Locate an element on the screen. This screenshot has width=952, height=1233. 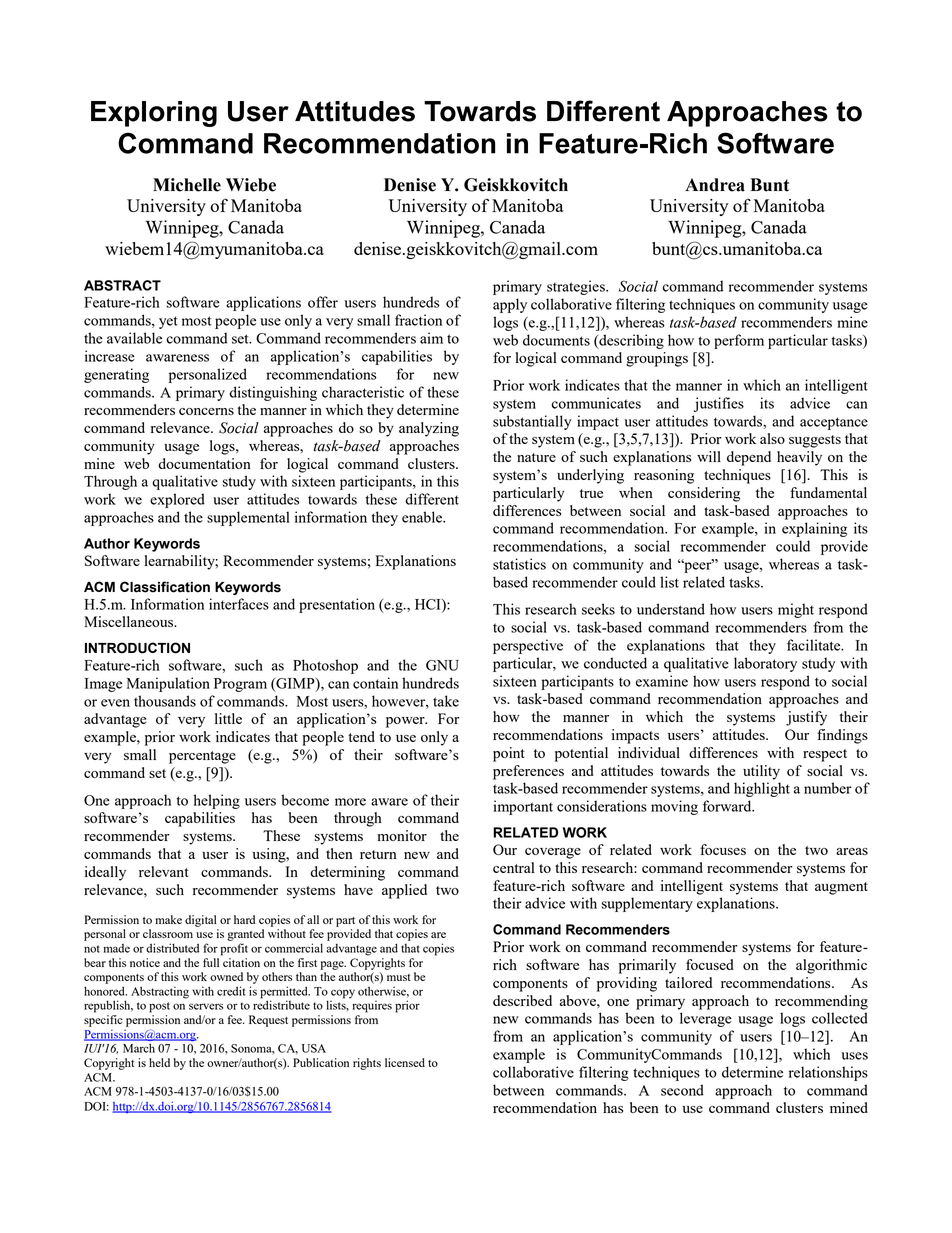
Andrea is located at coordinates (715, 185).
